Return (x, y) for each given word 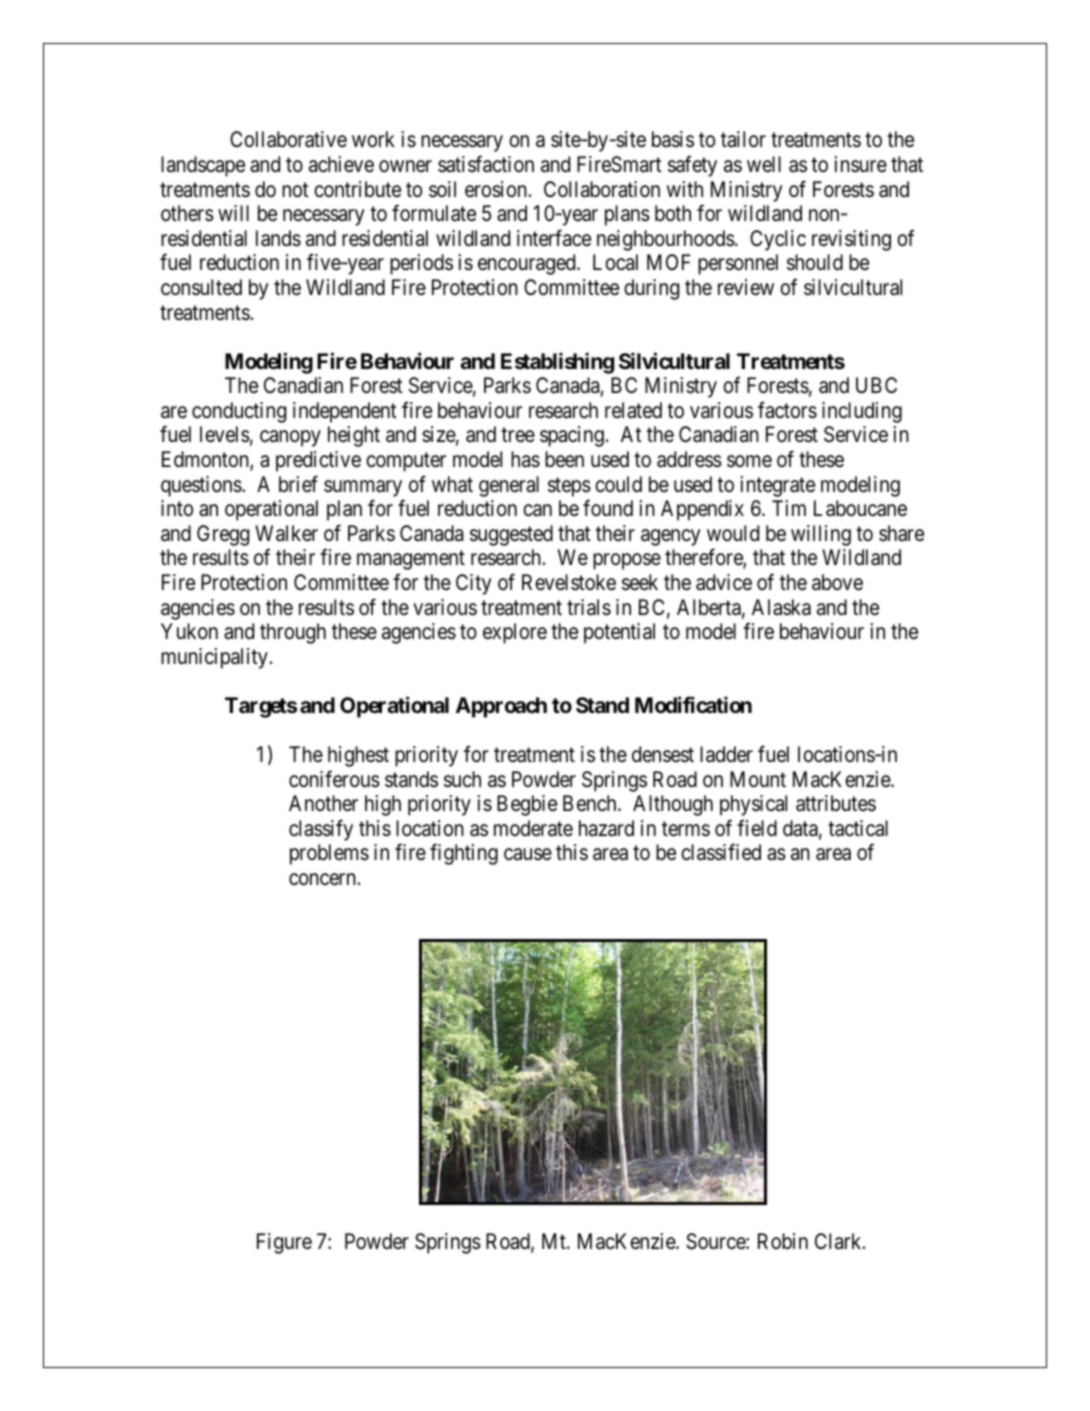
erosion (496, 189)
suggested (511, 535)
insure (860, 164)
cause (528, 855)
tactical (858, 828)
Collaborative (288, 139)
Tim (789, 508)
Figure (284, 1243)
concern (322, 879)
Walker (286, 533)
